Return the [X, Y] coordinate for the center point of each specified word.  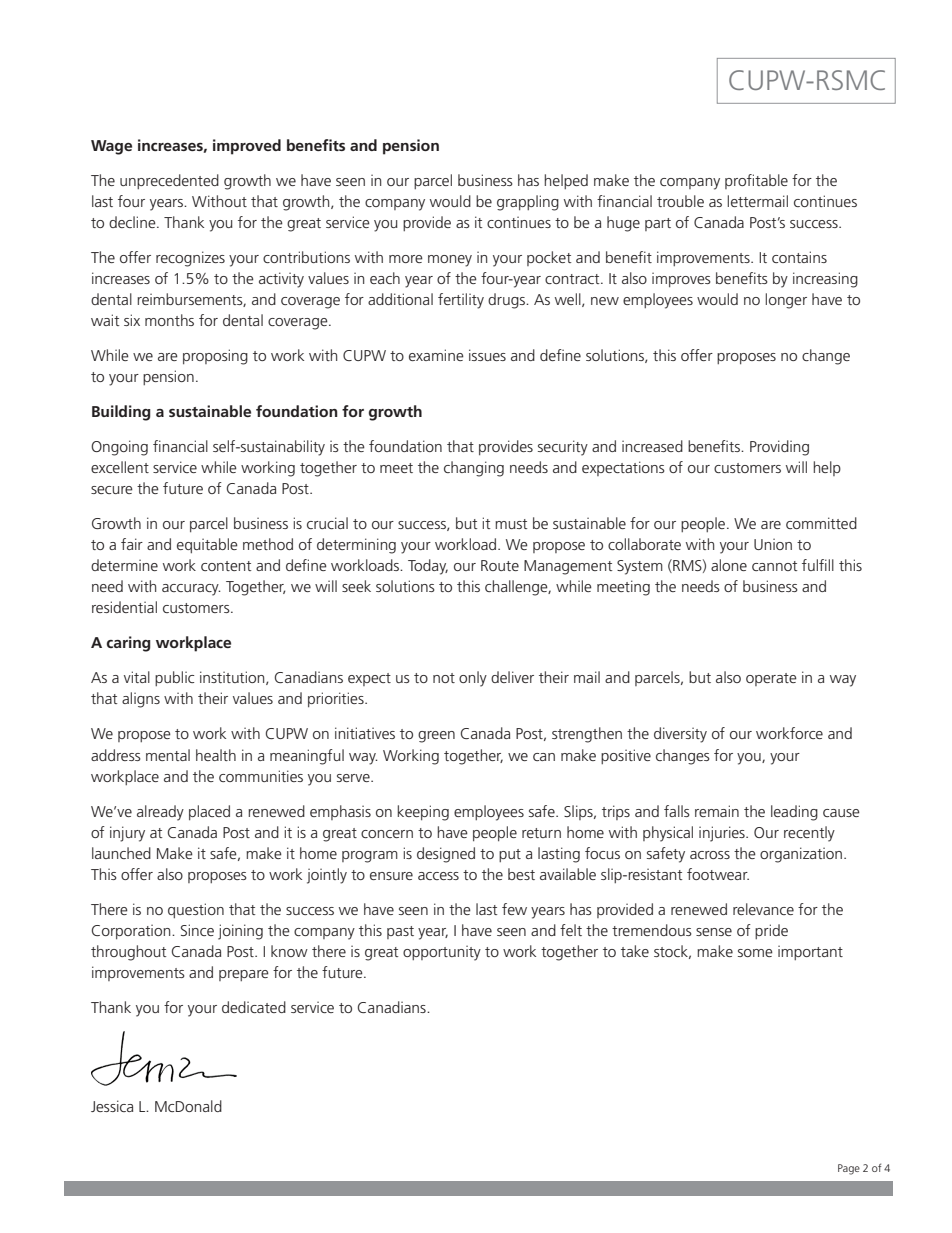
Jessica [112, 1106]
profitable [756, 181]
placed [209, 812]
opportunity [442, 953]
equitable [207, 545]
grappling [528, 203]
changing [474, 469]
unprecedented [169, 181]
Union [773, 544]
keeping [423, 813]
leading [794, 813]
